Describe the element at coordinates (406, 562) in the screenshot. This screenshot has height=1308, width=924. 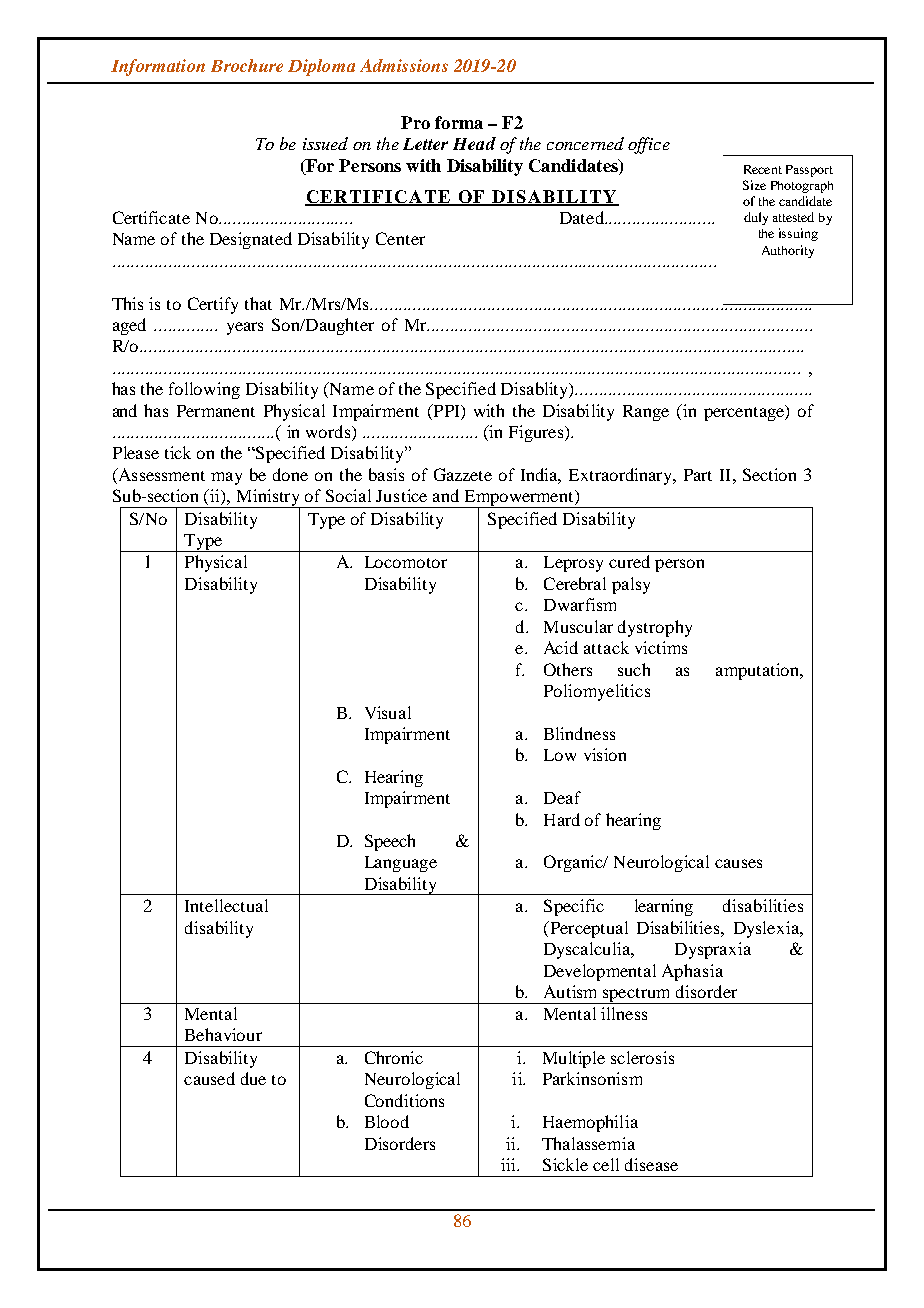
I see `Locomotor` at that location.
